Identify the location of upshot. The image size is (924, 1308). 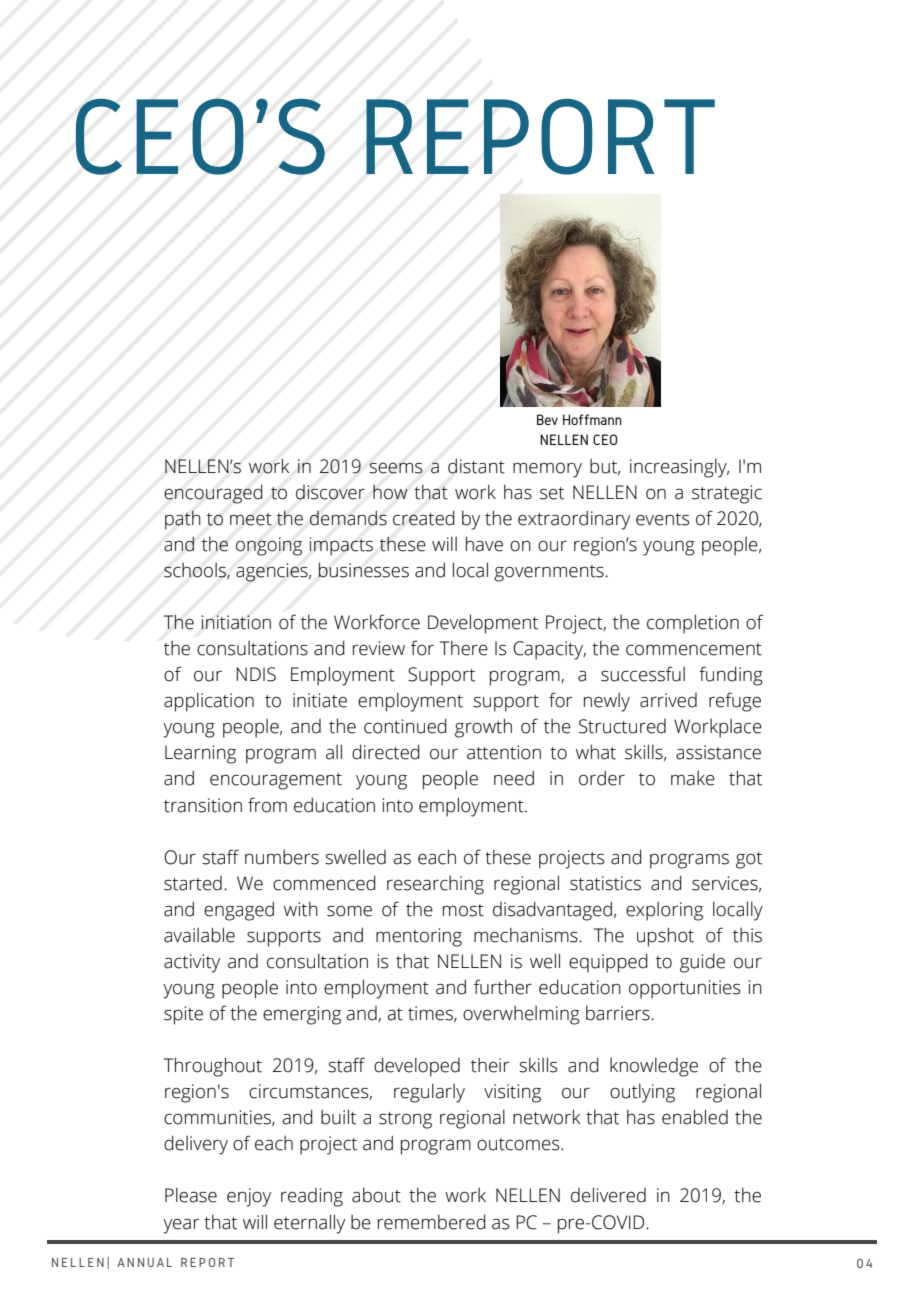
(665, 937).
